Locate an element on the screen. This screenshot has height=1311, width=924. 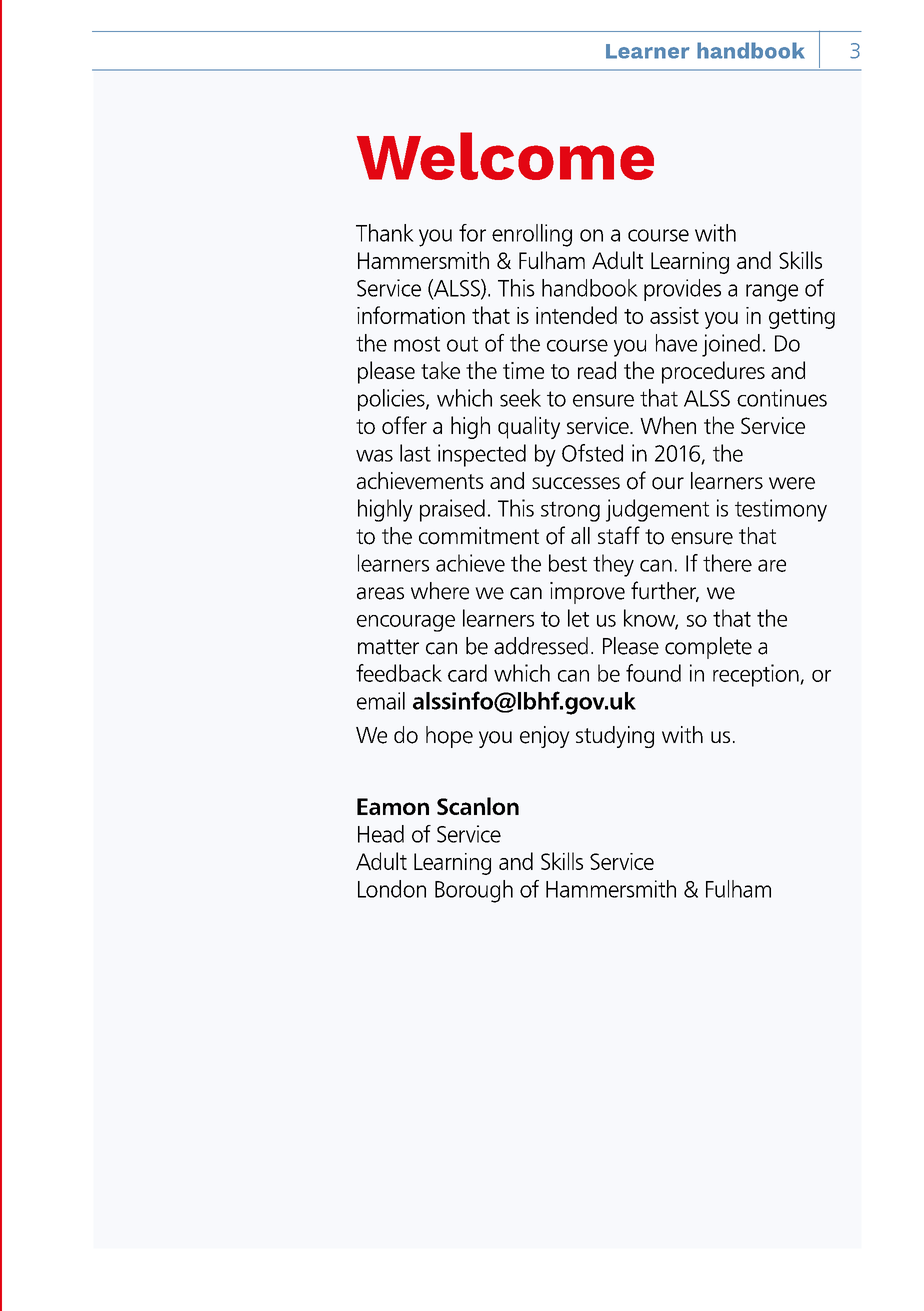
joined is located at coordinates (731, 345).
